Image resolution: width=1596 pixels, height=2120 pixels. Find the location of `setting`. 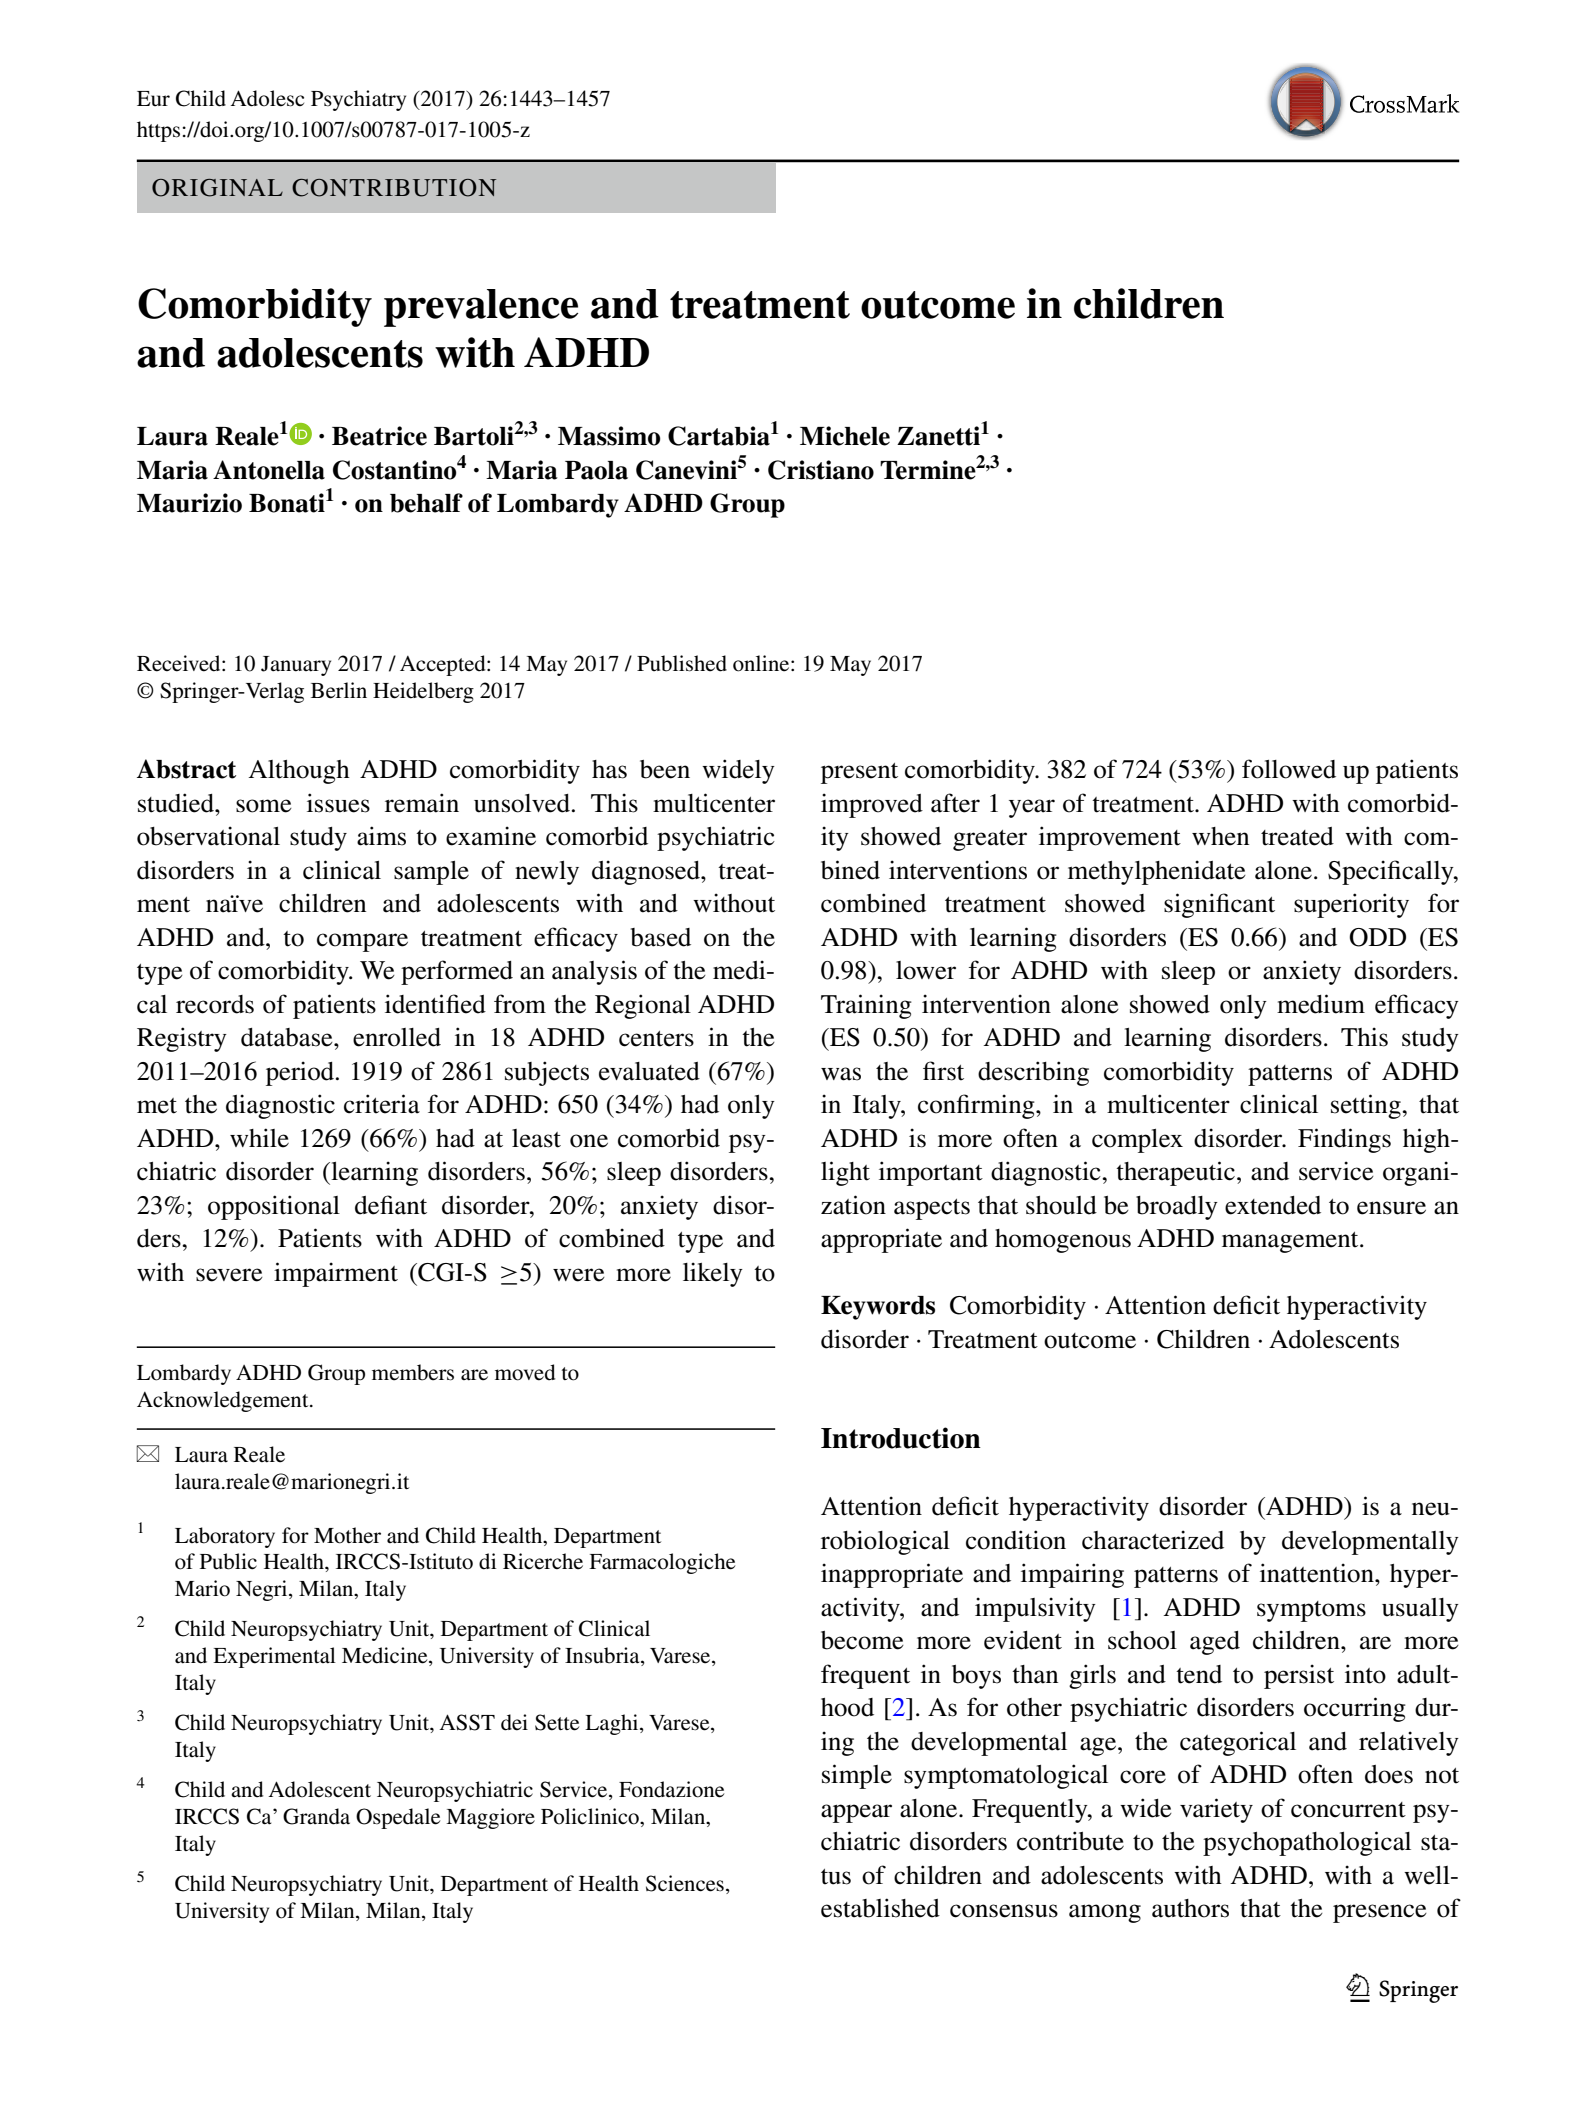

setting is located at coordinates (1367, 1106).
